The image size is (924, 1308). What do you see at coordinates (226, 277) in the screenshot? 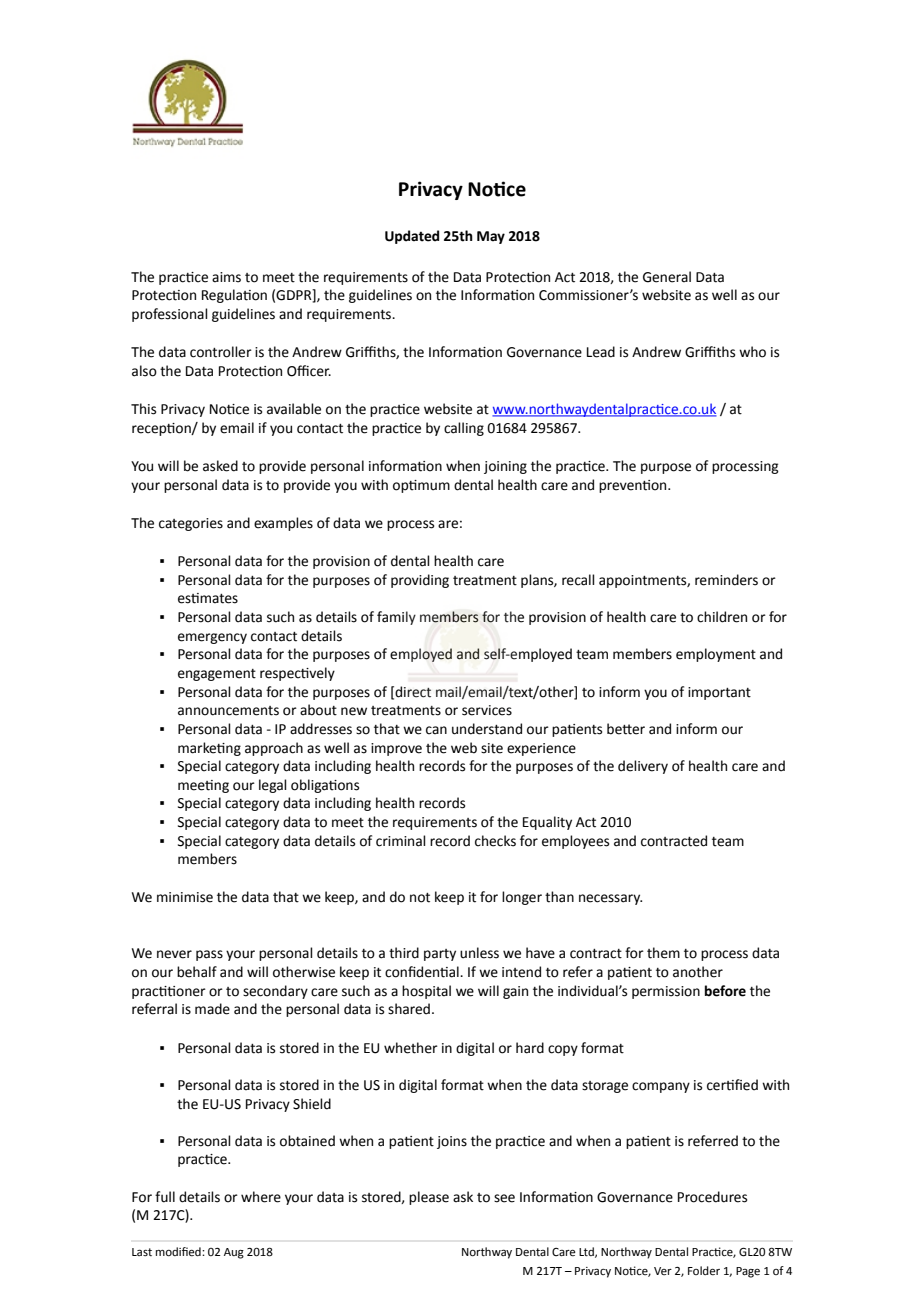
I see `aims` at bounding box center [226, 277].
